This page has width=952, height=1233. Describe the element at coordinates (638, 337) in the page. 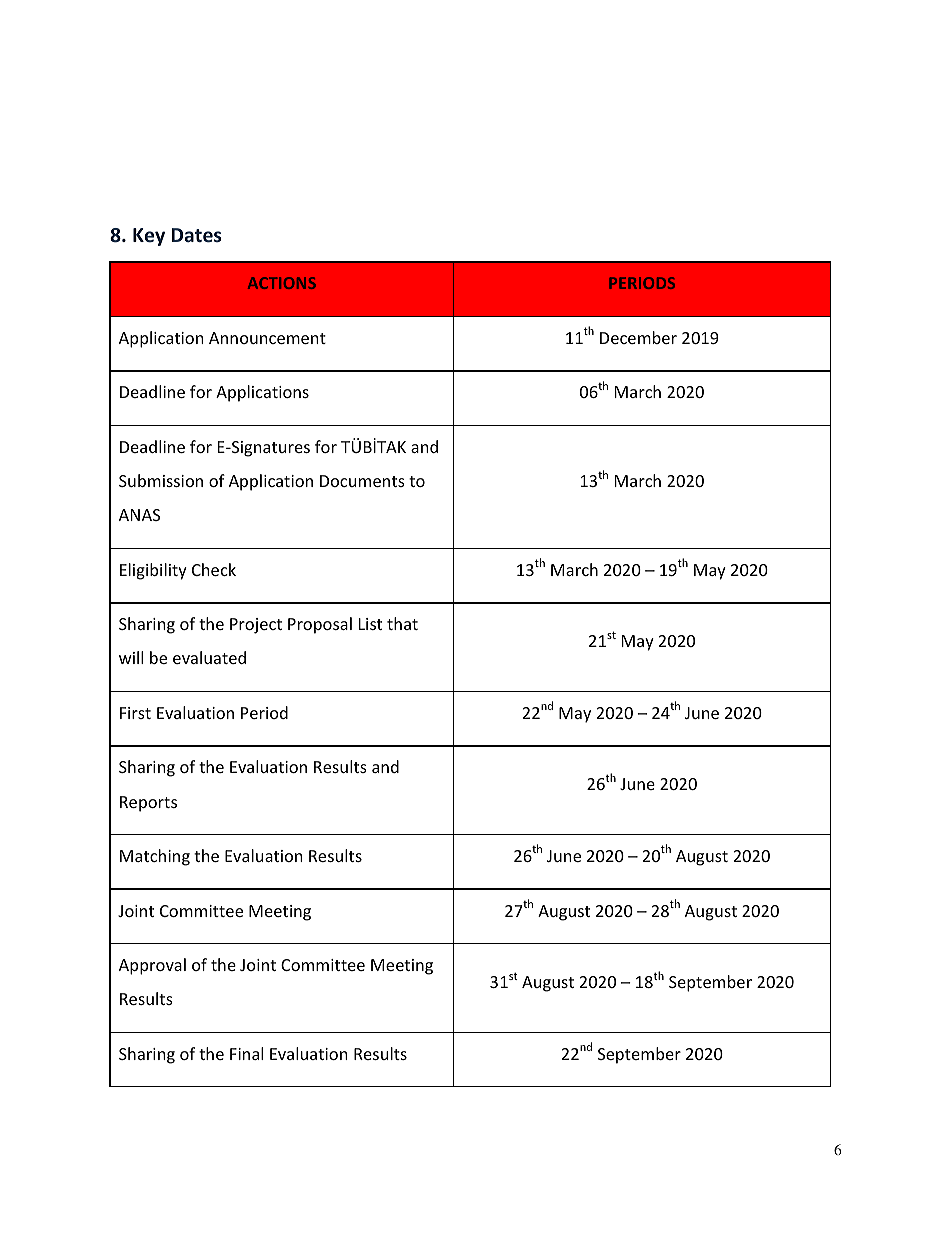

I see `December` at that location.
